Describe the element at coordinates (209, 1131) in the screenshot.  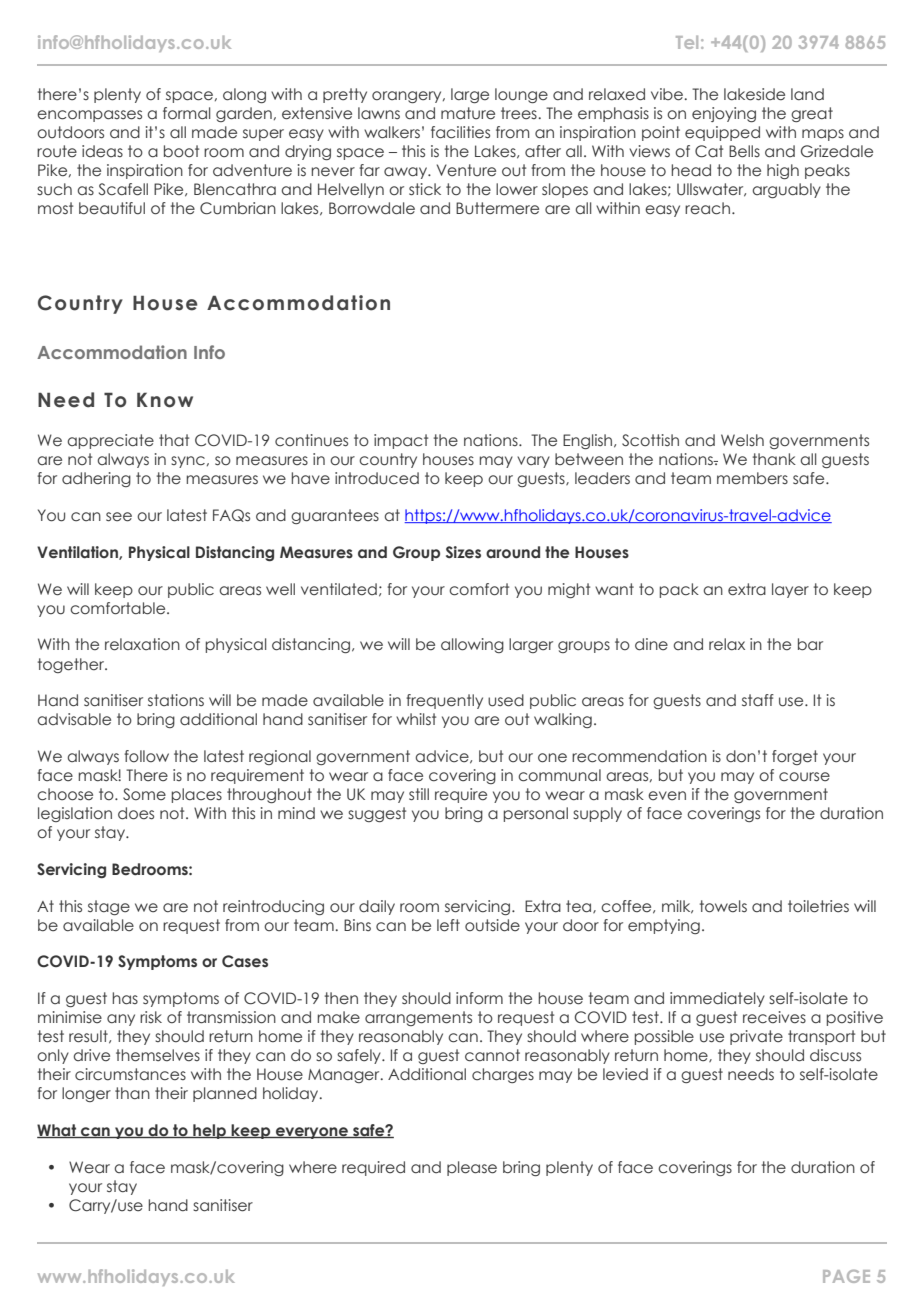
I see `help` at that location.
